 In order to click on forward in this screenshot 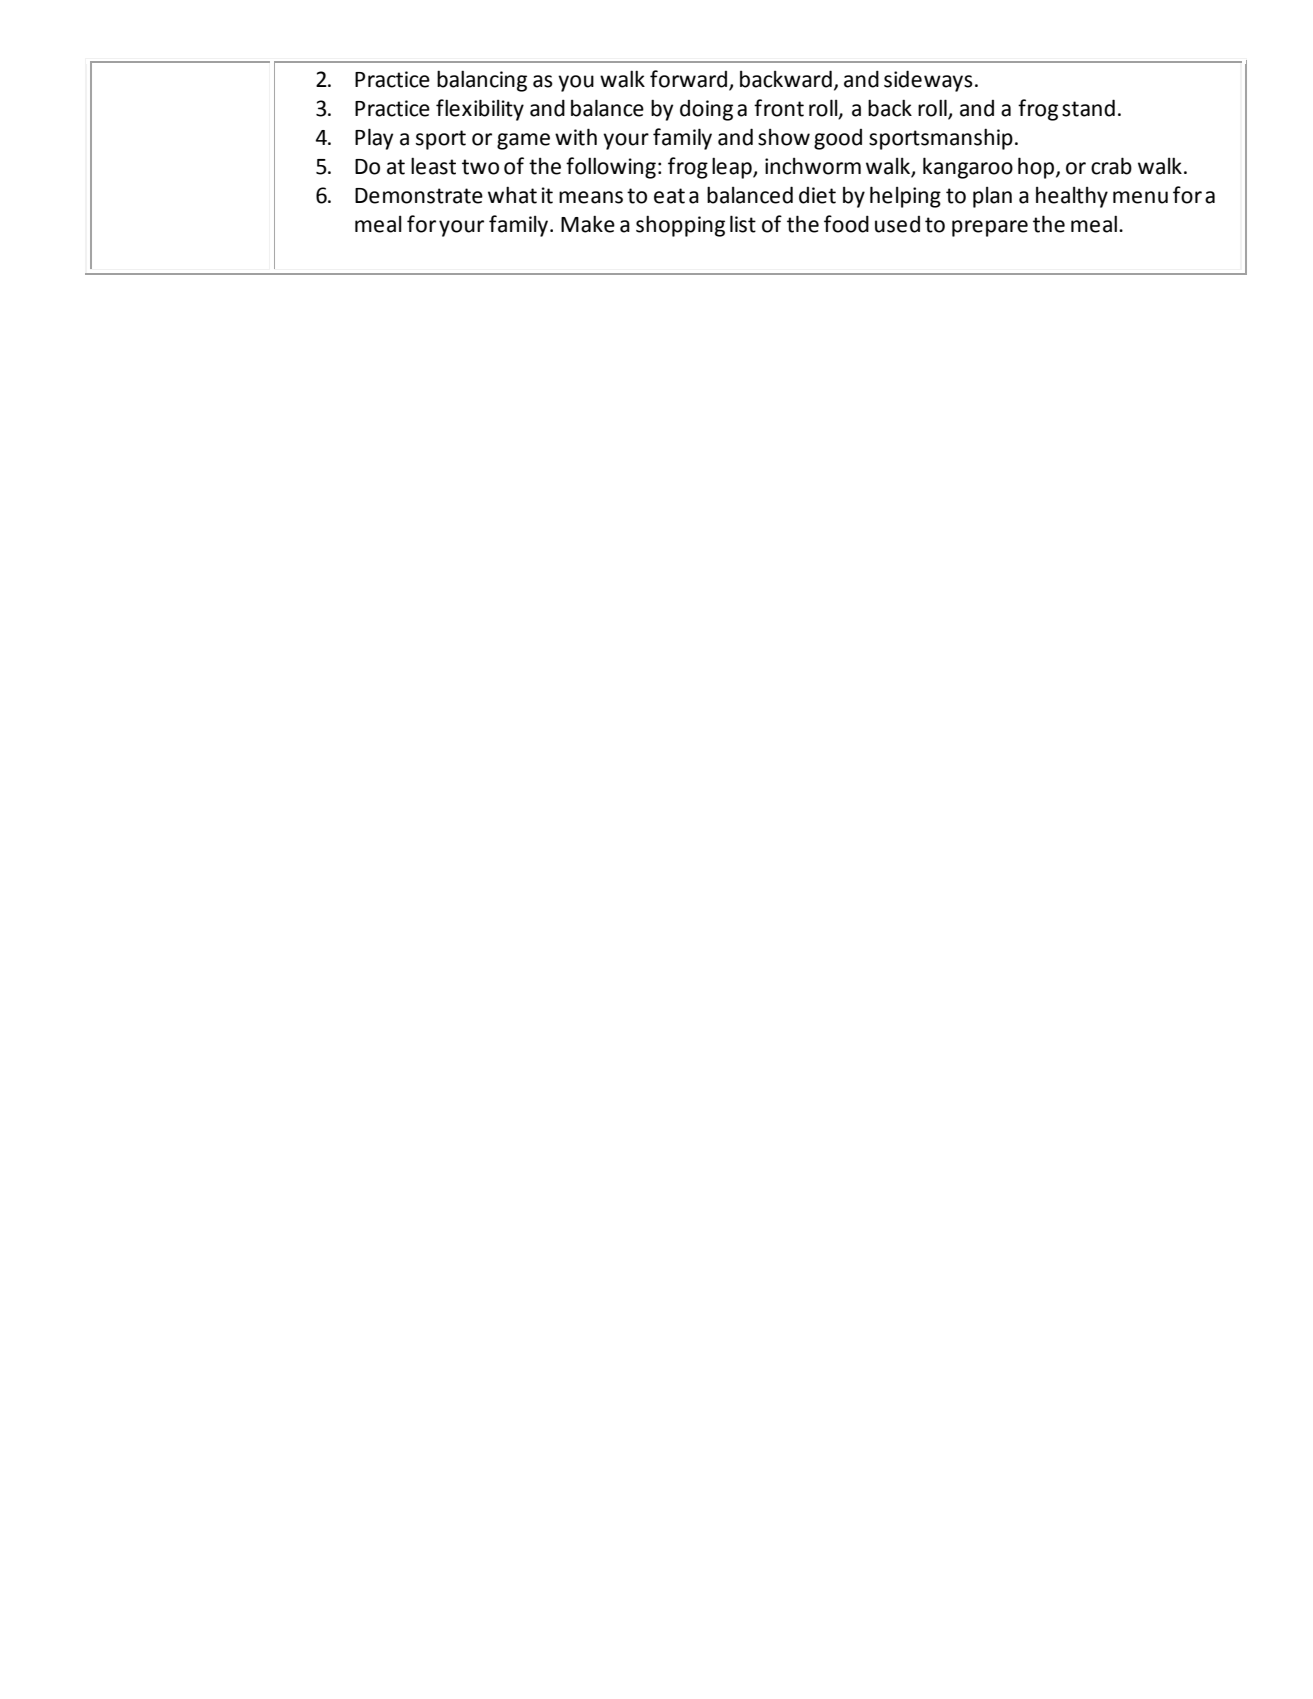, I will do `click(688, 79)`.
